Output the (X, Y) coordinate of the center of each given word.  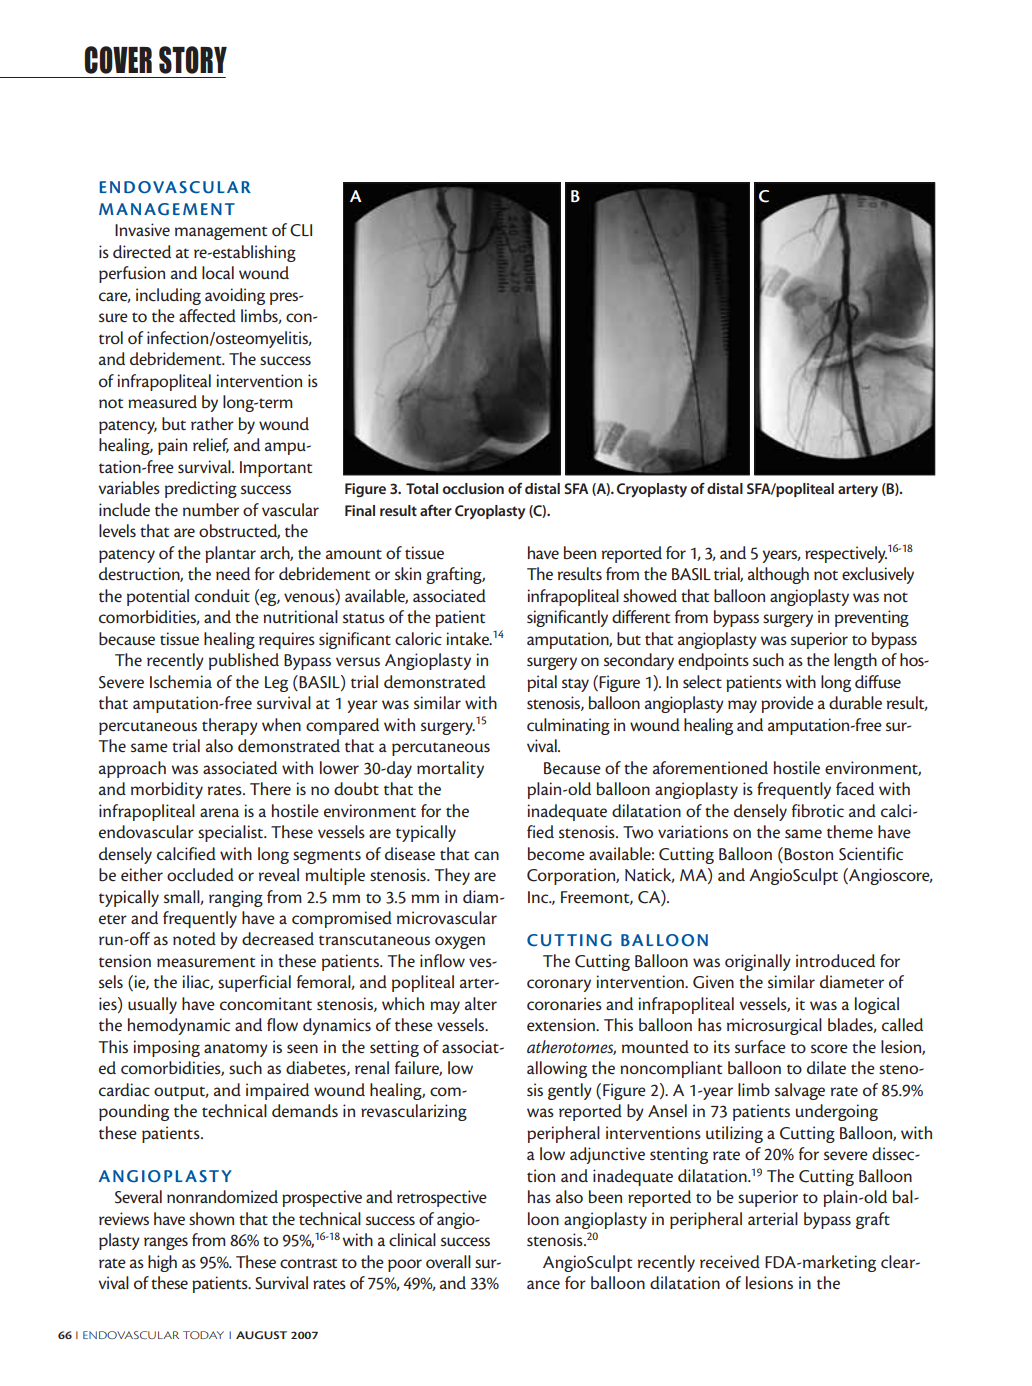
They (452, 876)
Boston (807, 853)
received (730, 1261)
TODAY (203, 1335)
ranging (236, 898)
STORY (193, 60)
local (218, 272)
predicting (201, 489)
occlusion (473, 488)
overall (448, 1261)
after (436, 510)
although (778, 575)
